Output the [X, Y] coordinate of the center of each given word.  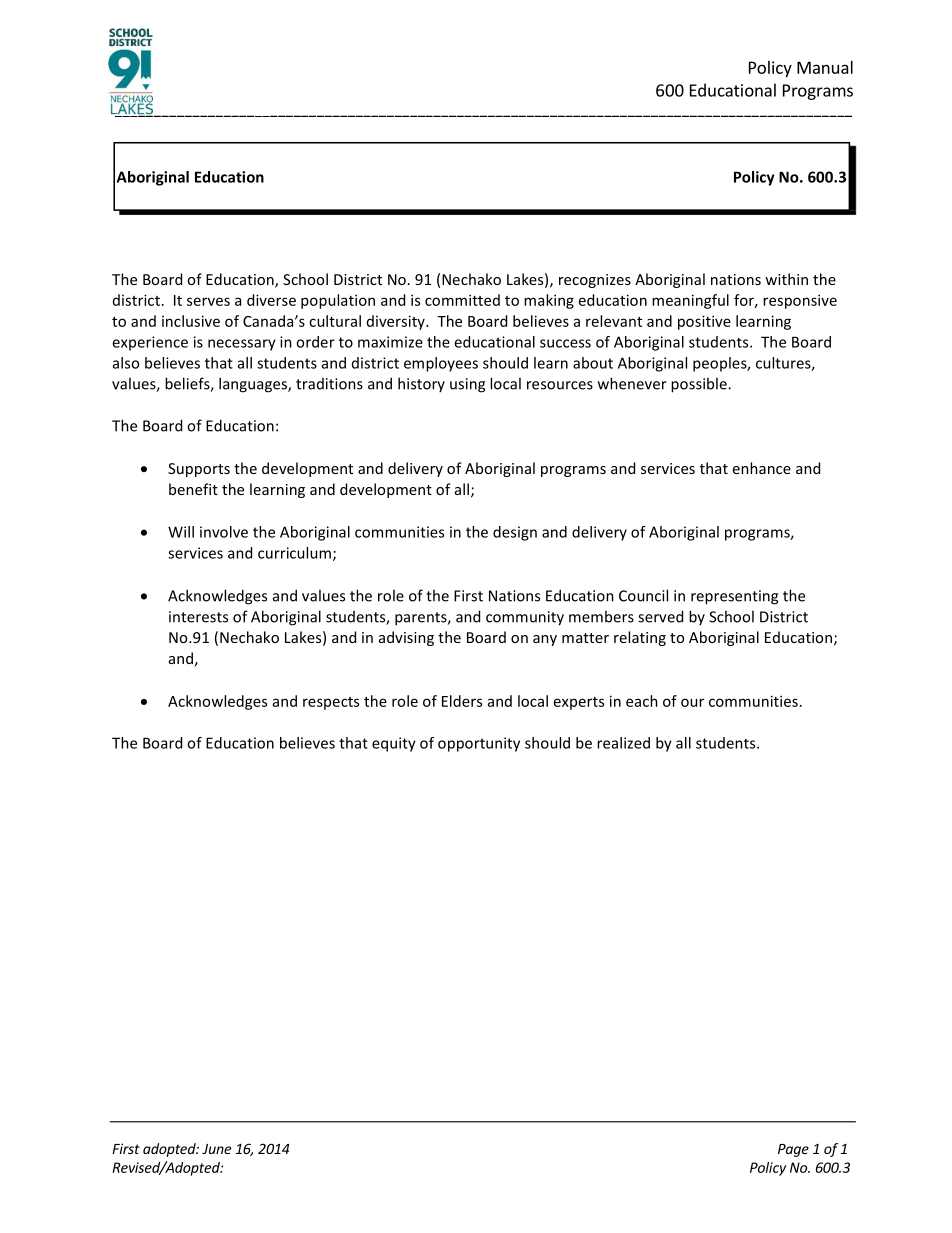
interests [198, 617]
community [525, 618]
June [216, 1149]
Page [793, 1150]
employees [441, 364]
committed [462, 300]
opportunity [479, 744]
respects [331, 703]
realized [623, 743]
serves [208, 301]
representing [734, 597]
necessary [242, 345]
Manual [825, 67]
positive [704, 322]
